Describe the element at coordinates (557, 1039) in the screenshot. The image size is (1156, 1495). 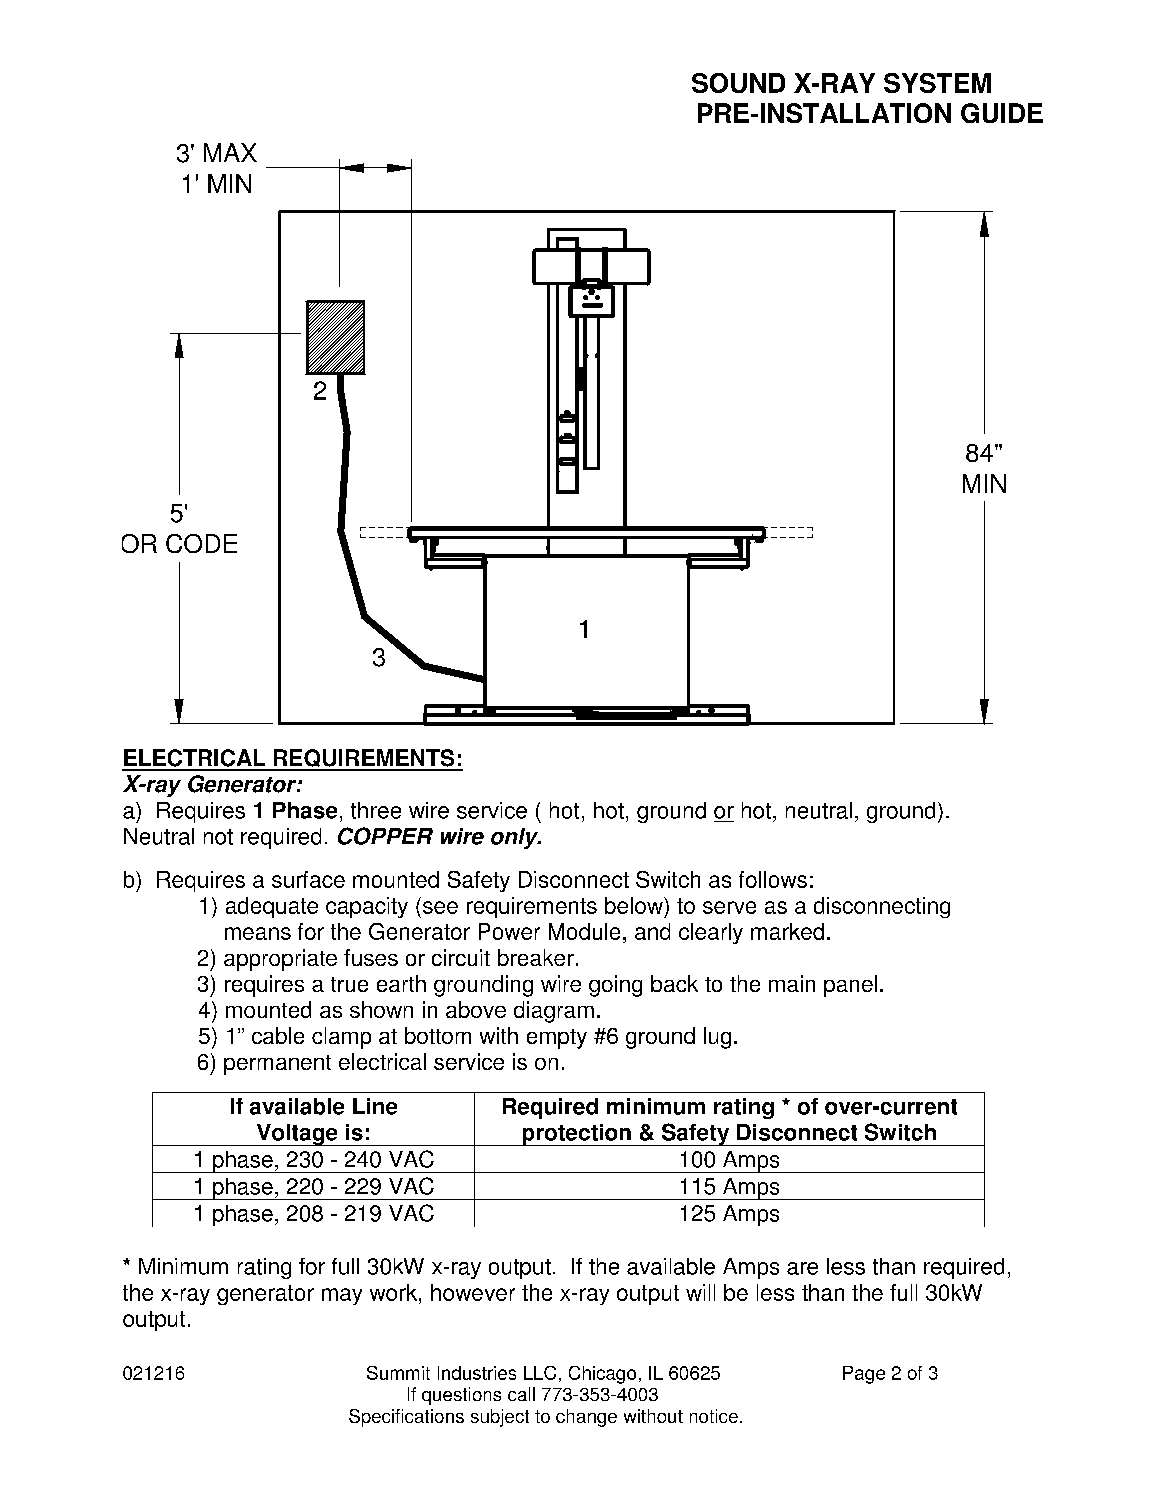
I see `empty` at that location.
